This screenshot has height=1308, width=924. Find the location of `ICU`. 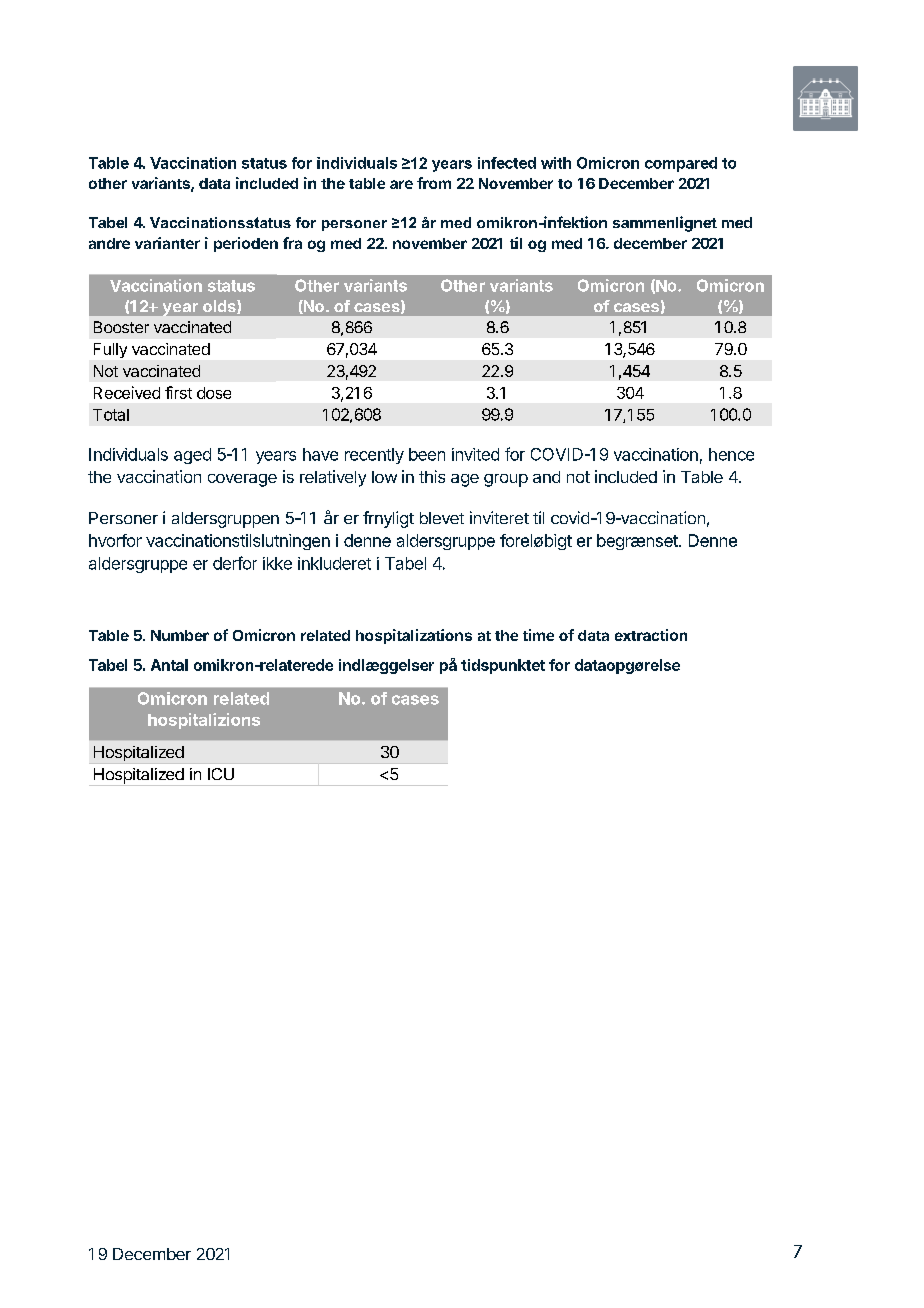

ICU is located at coordinates (221, 774).
